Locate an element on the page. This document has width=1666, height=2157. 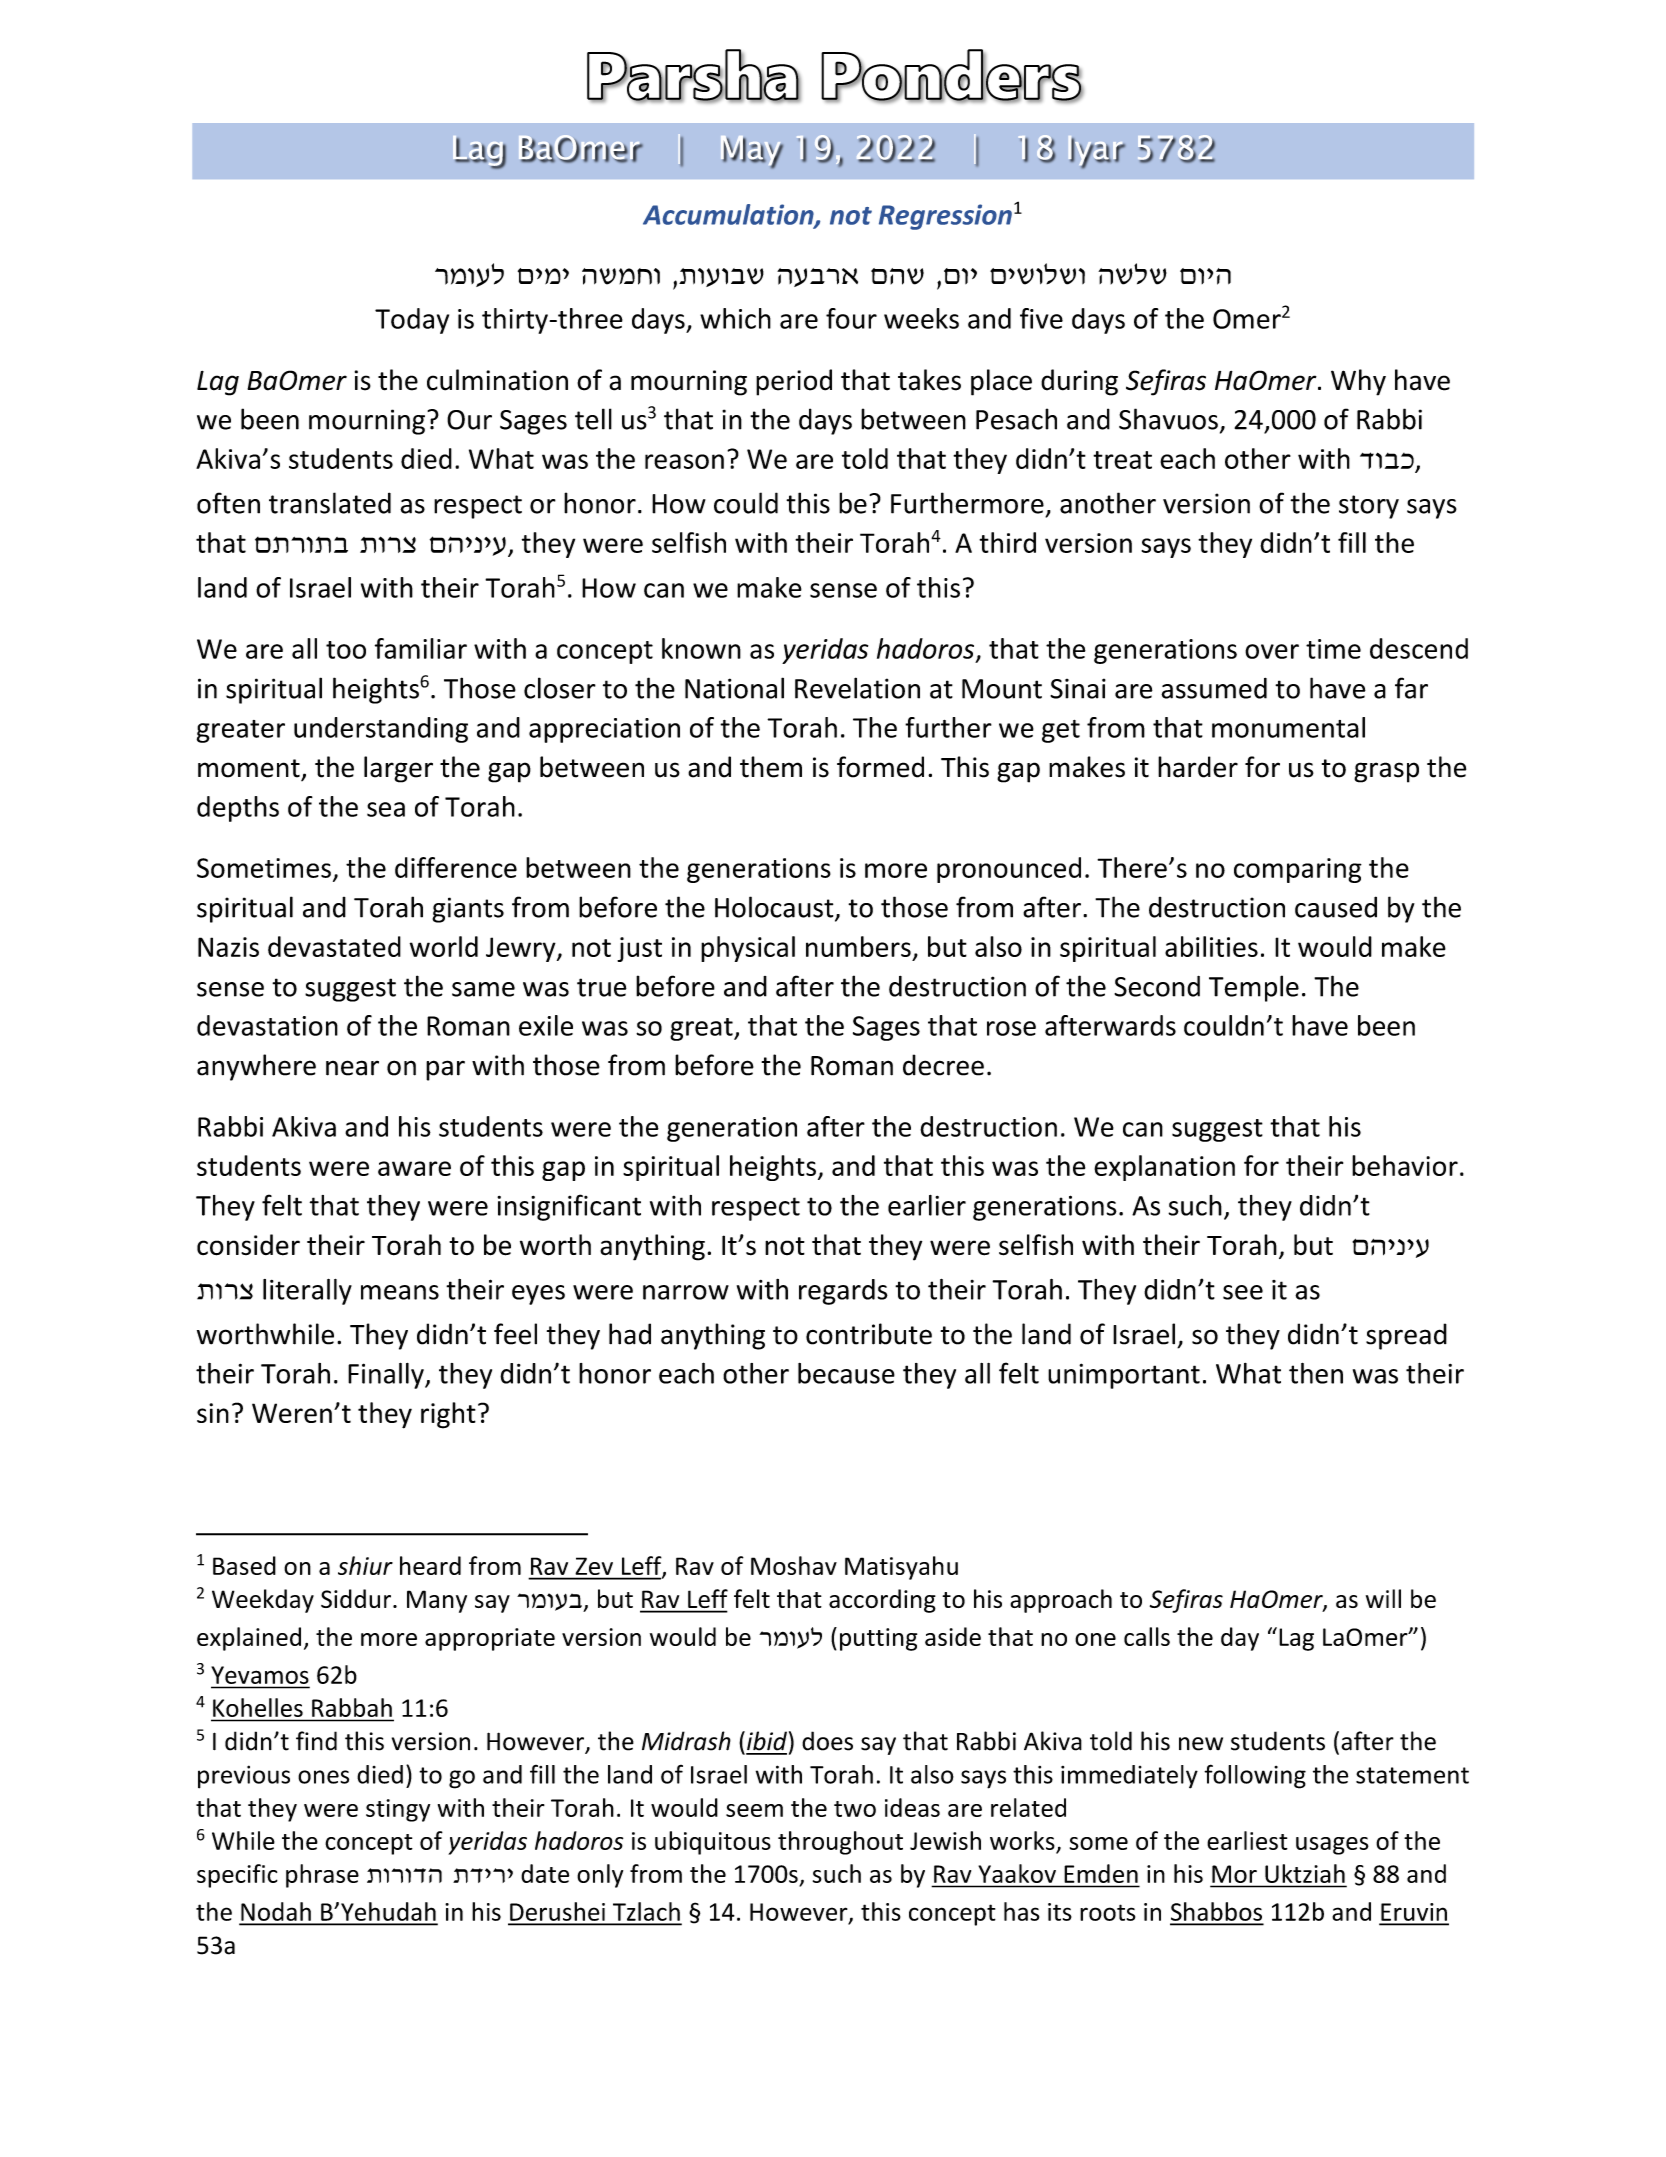
them is located at coordinates (771, 767).
